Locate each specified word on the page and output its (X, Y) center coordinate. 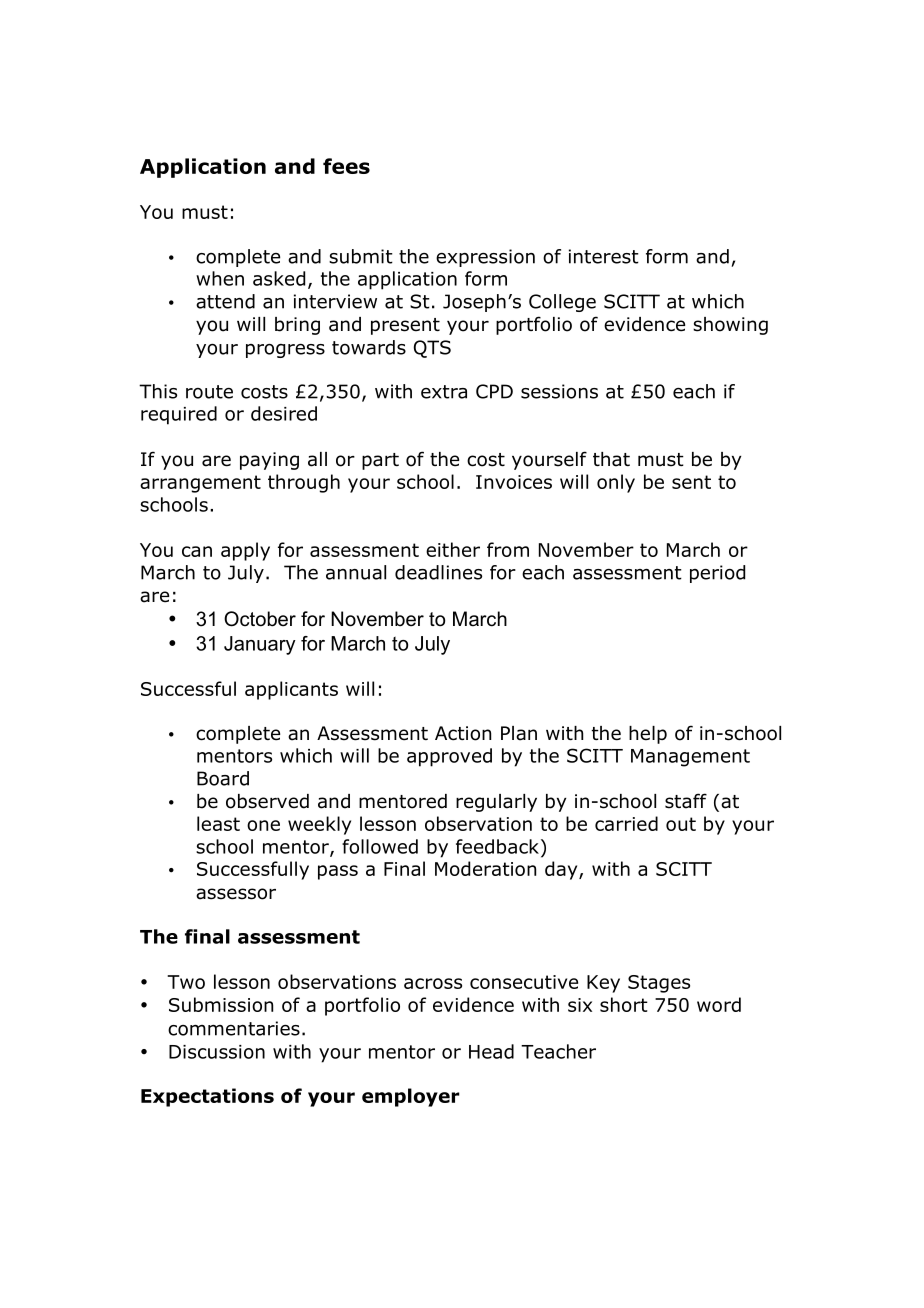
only (616, 483)
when (220, 278)
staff (686, 801)
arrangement (200, 484)
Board (223, 778)
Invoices (514, 482)
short (624, 1004)
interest (604, 256)
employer (411, 1097)
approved (449, 757)
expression (485, 258)
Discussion (217, 1052)
